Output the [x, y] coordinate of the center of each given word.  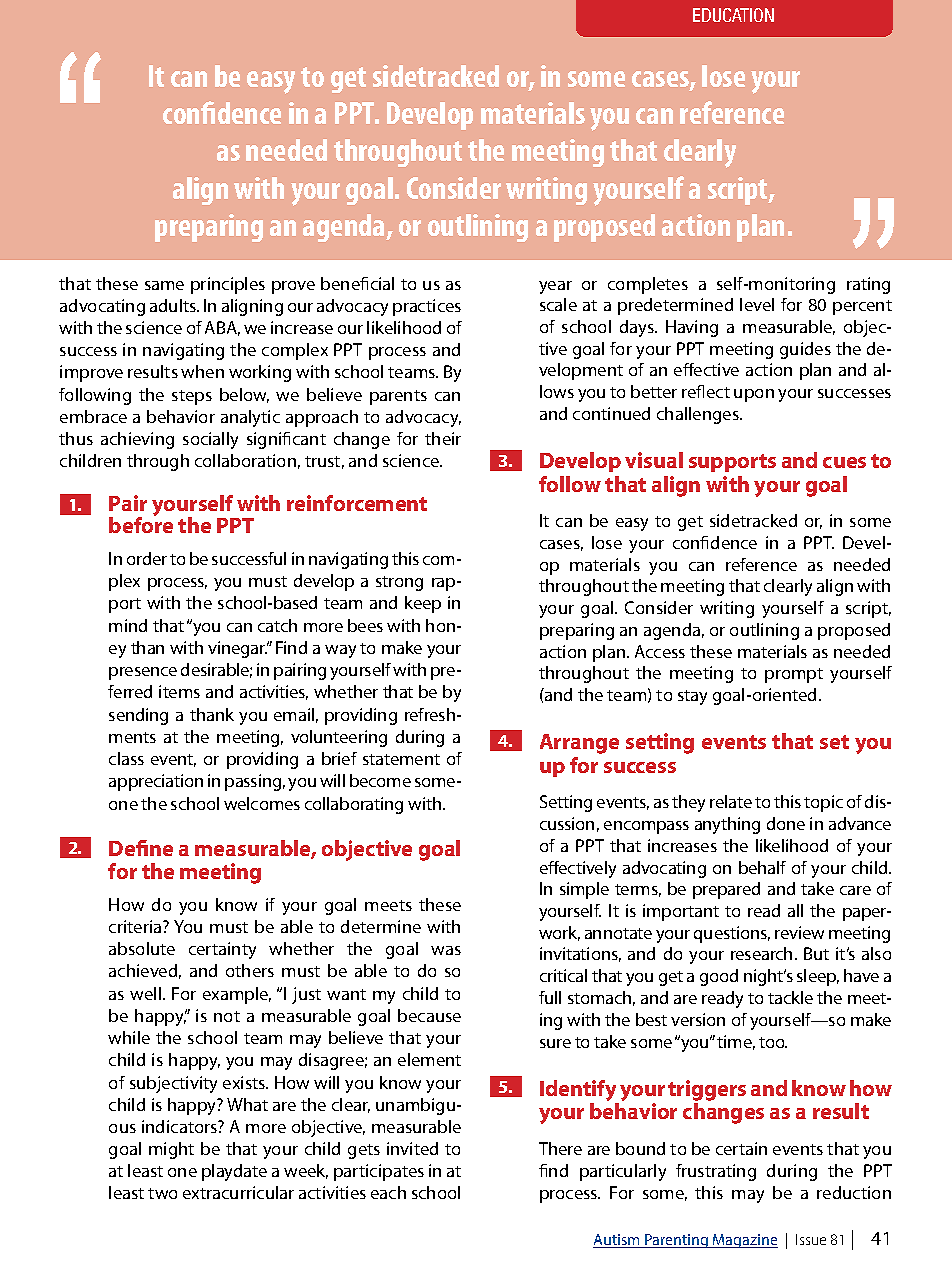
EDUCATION [733, 15]
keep [423, 604]
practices [427, 307]
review [799, 932]
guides [805, 350]
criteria [136, 926]
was [446, 950]
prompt [794, 675]
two [162, 1193]
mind [128, 625]
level [757, 304]
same [164, 285]
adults [174, 305]
